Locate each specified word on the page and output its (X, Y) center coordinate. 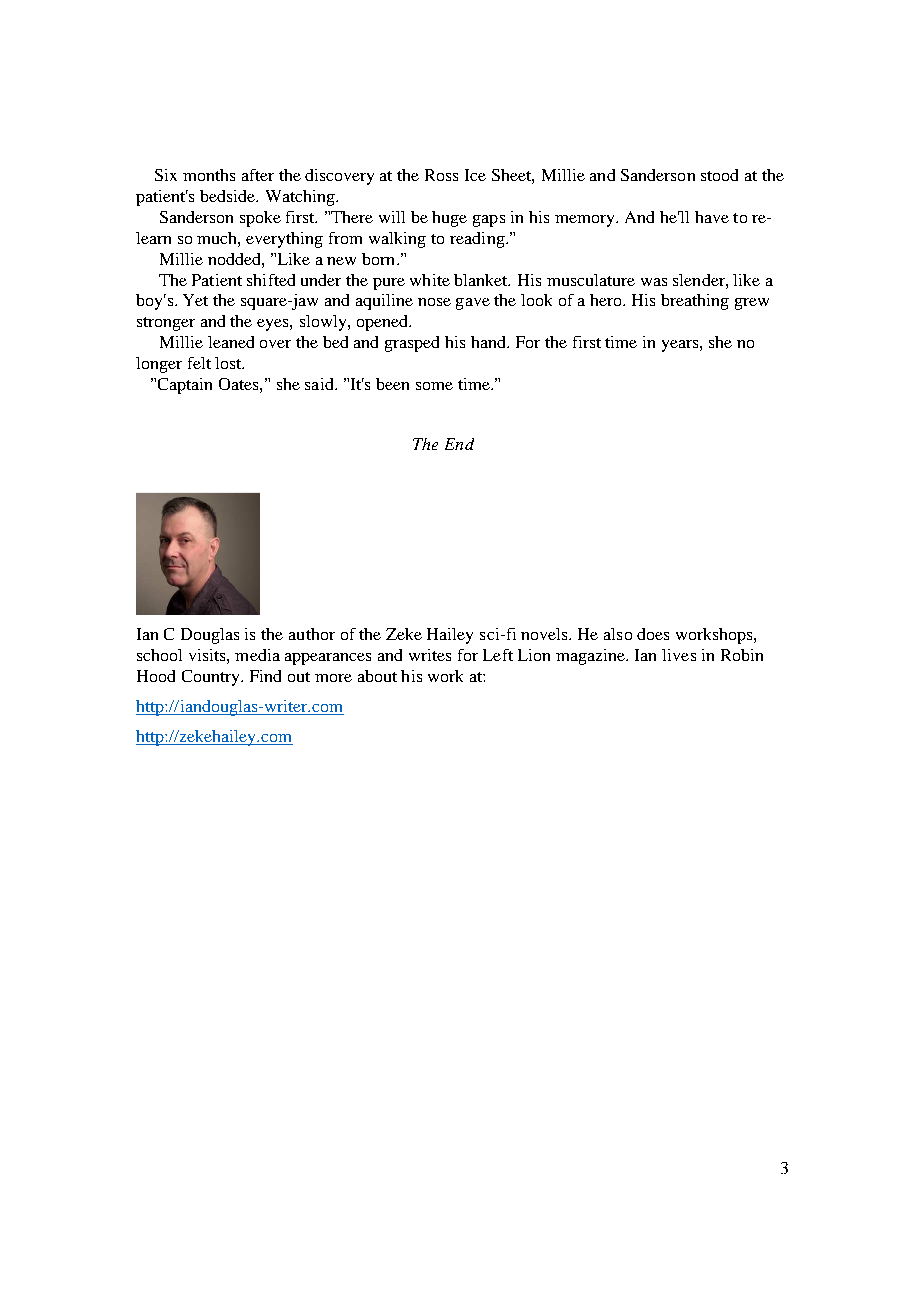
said (320, 384)
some (434, 386)
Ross (441, 175)
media (257, 655)
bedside (229, 196)
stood (719, 175)
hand (490, 342)
